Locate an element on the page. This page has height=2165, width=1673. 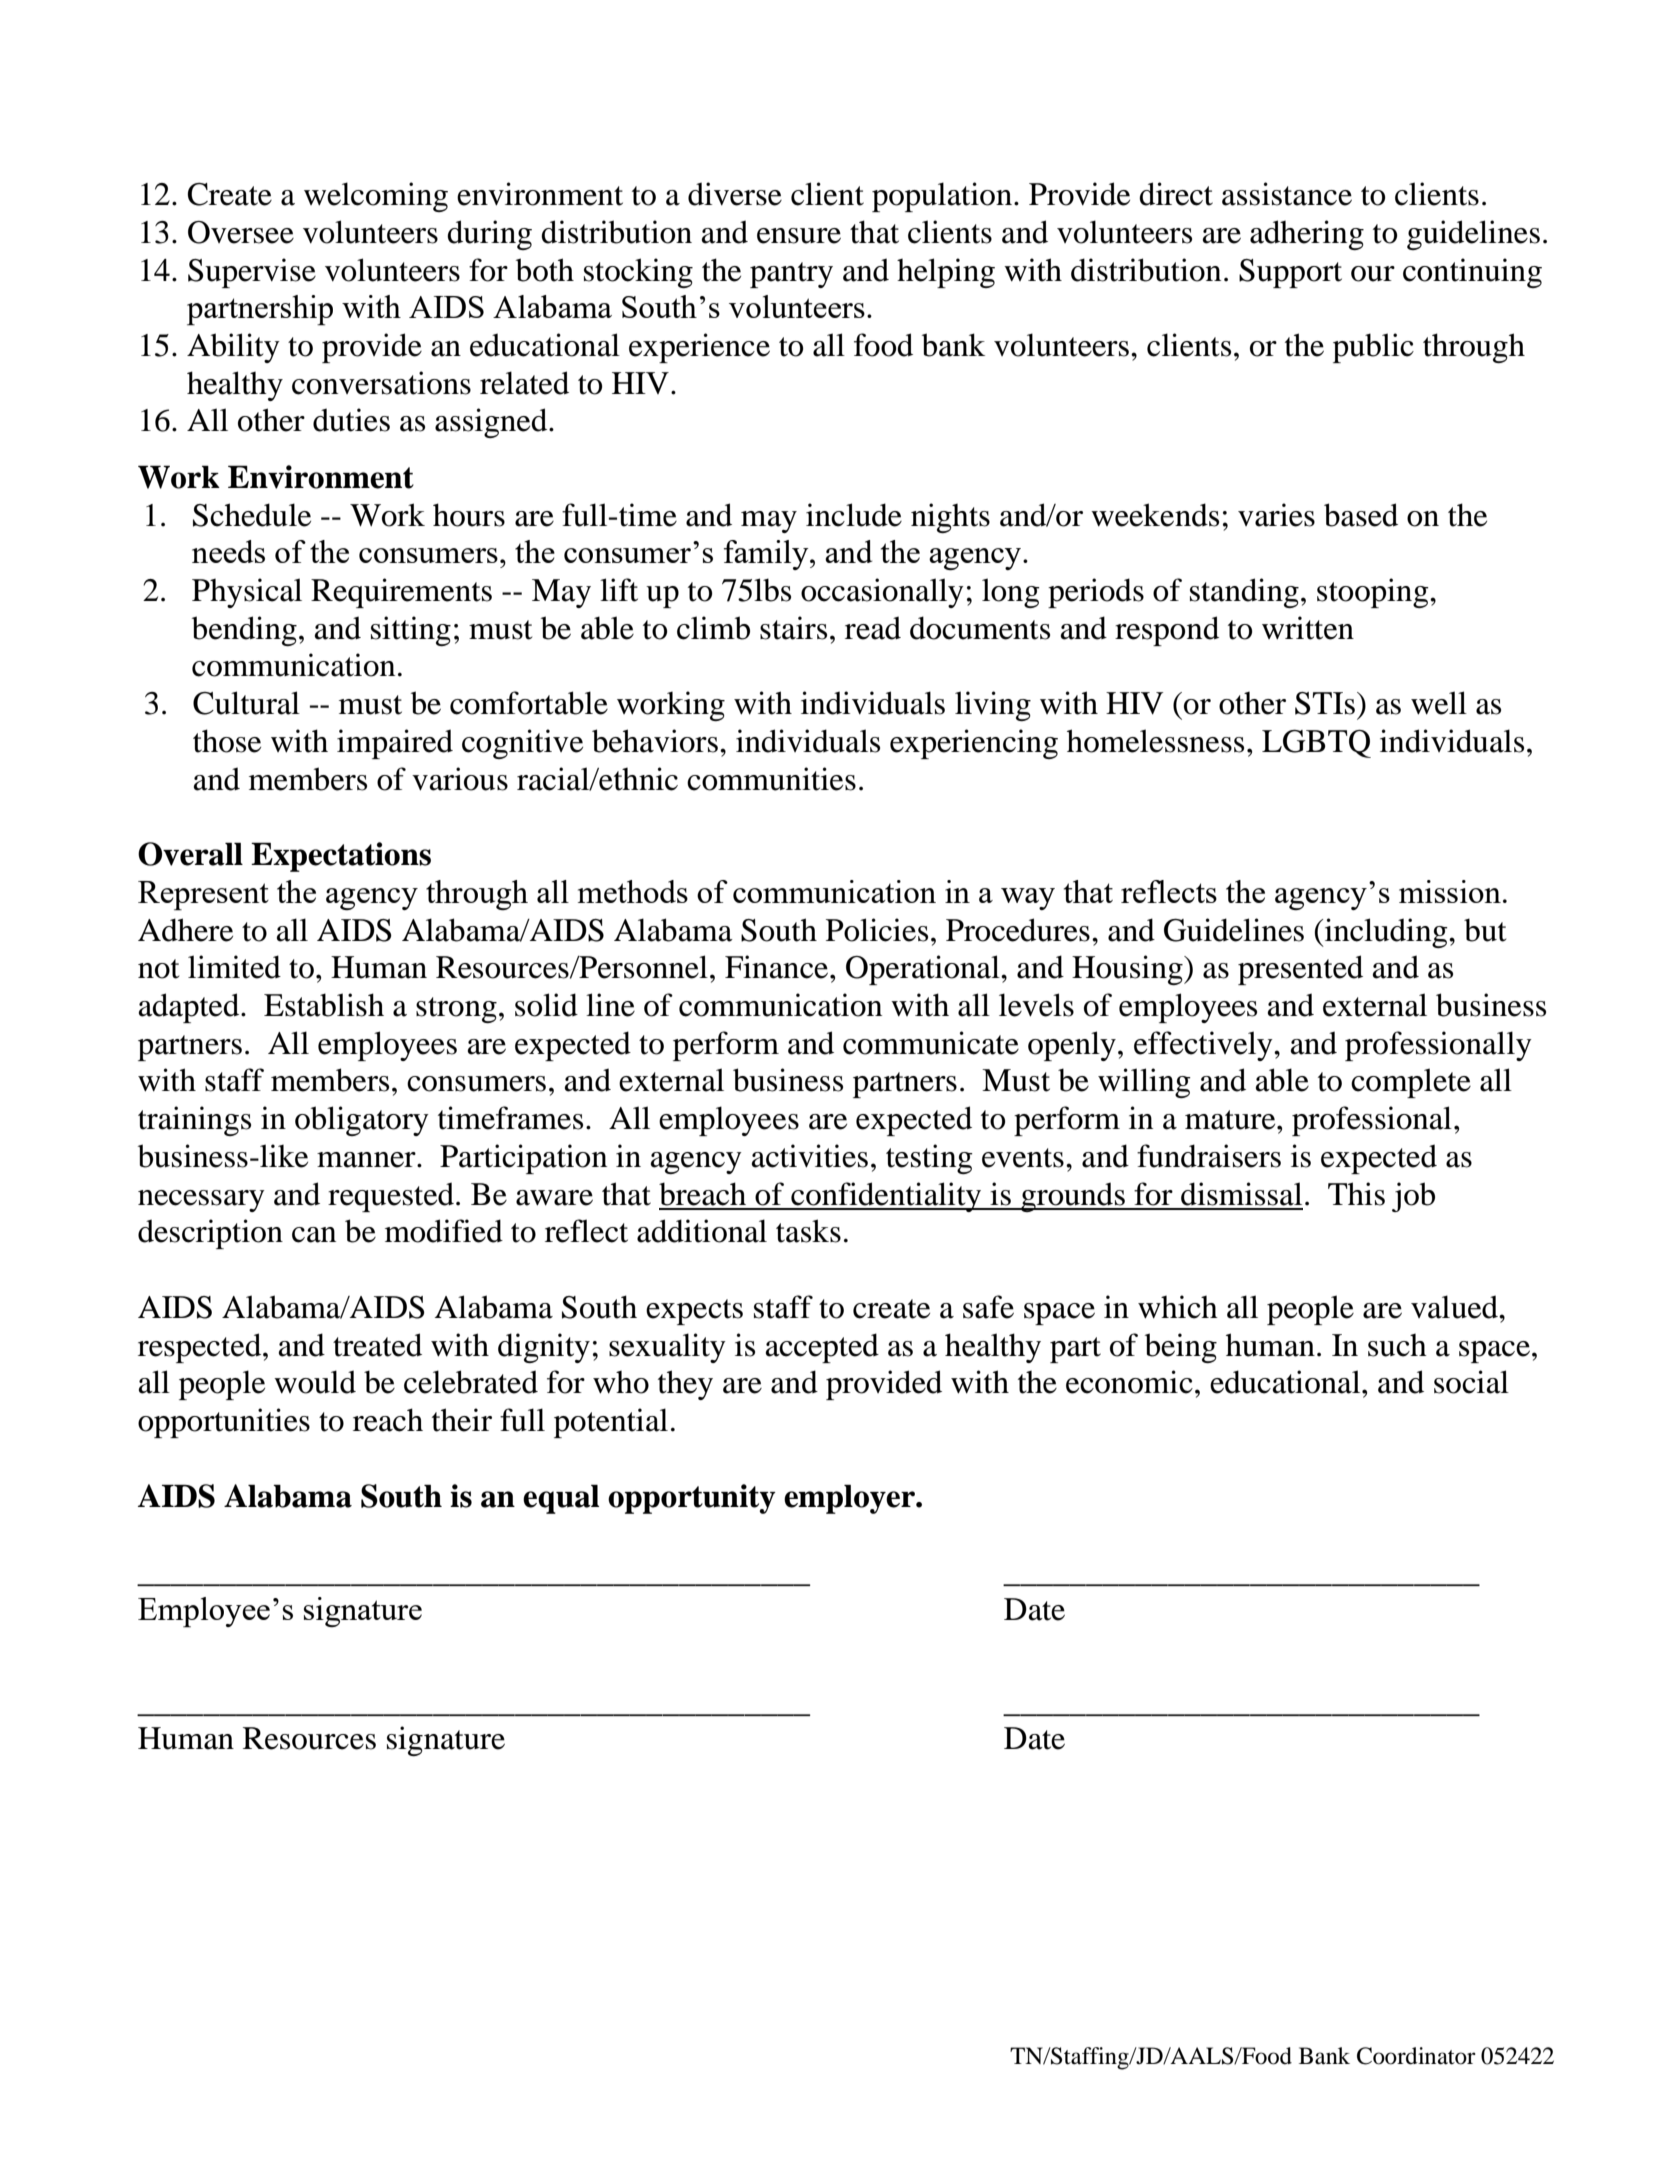
ensure is located at coordinates (799, 236).
